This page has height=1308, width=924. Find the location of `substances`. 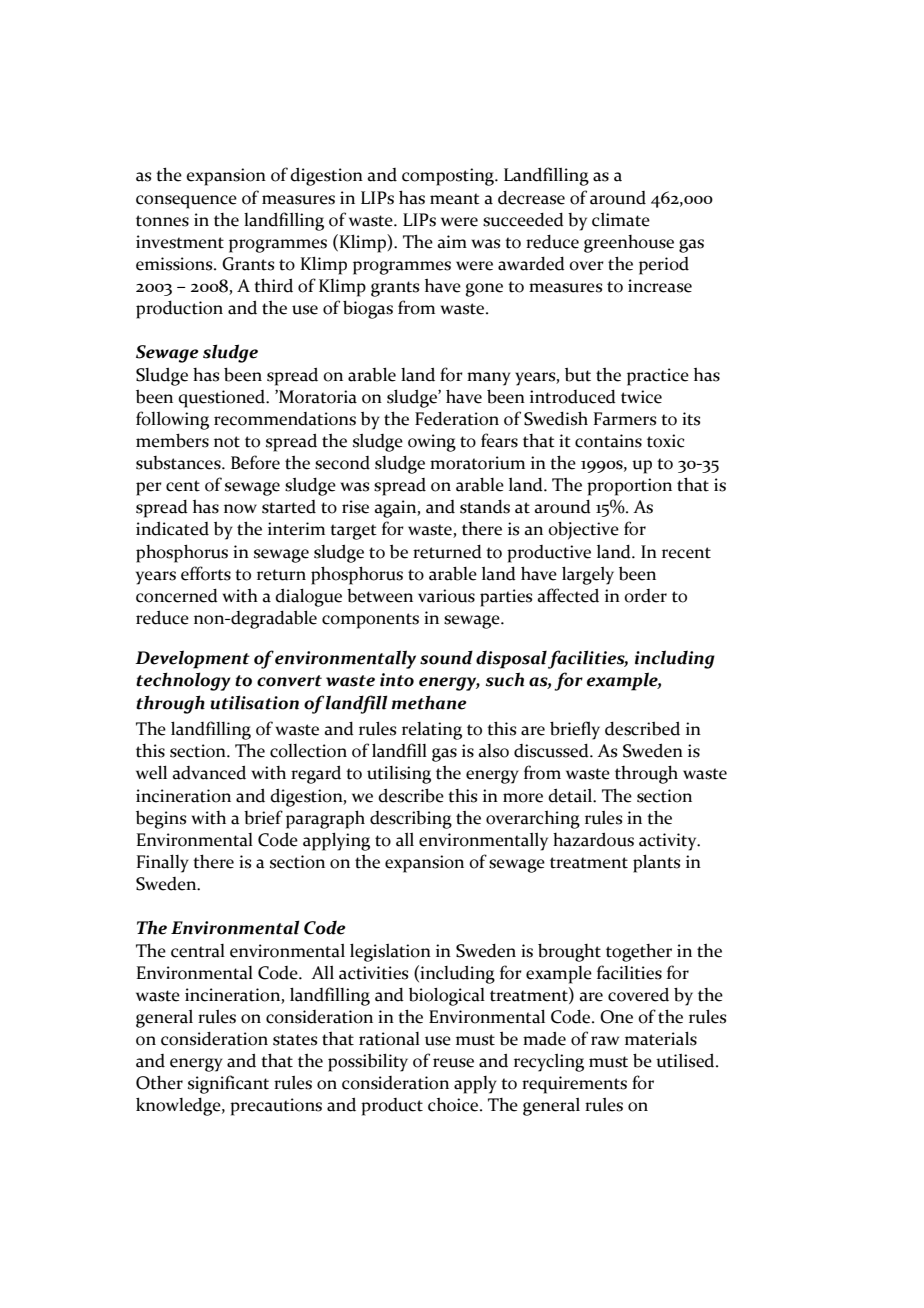

substances is located at coordinates (179, 463).
